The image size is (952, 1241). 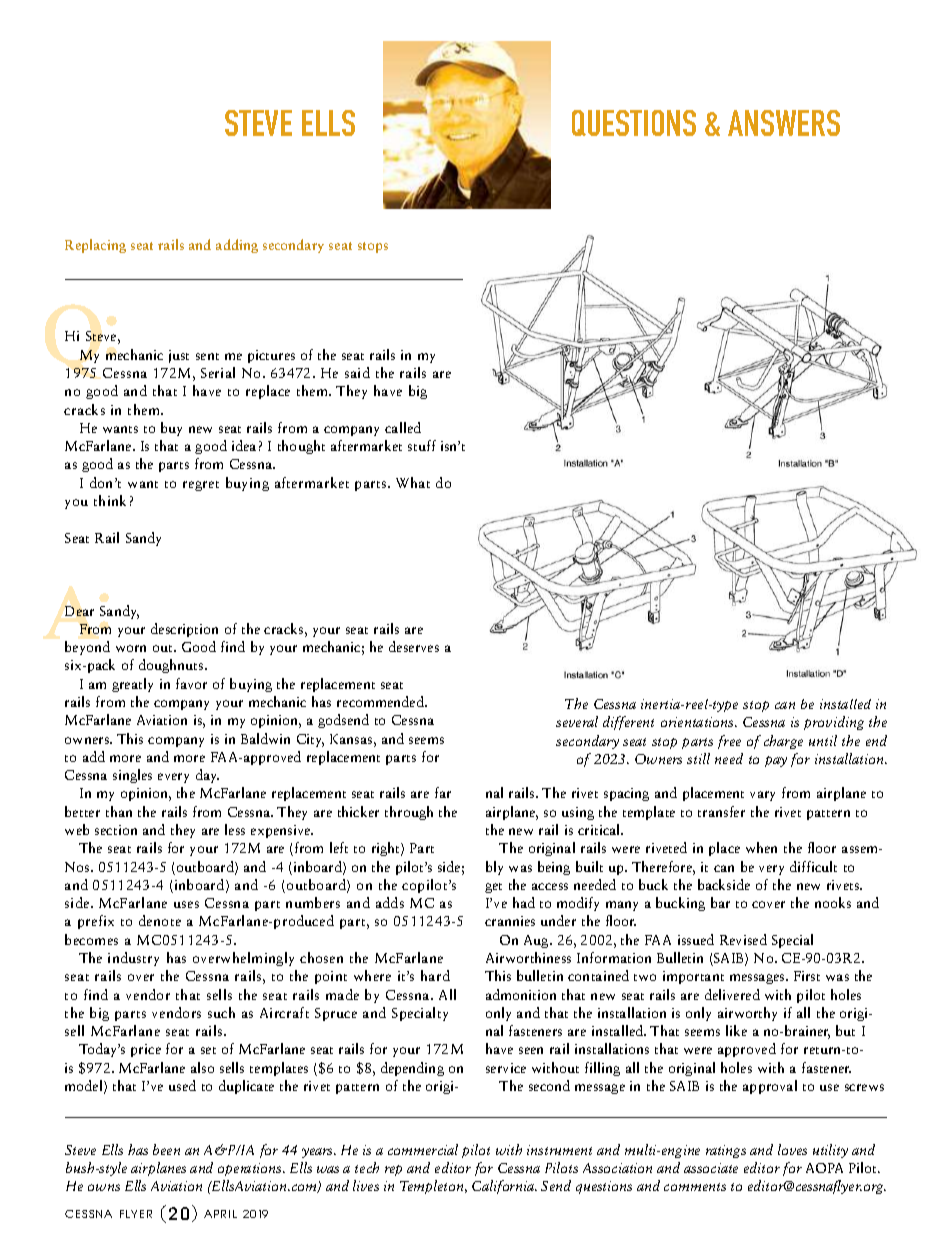 What do you see at coordinates (423, 1149) in the screenshot?
I see `commercial` at bounding box center [423, 1149].
